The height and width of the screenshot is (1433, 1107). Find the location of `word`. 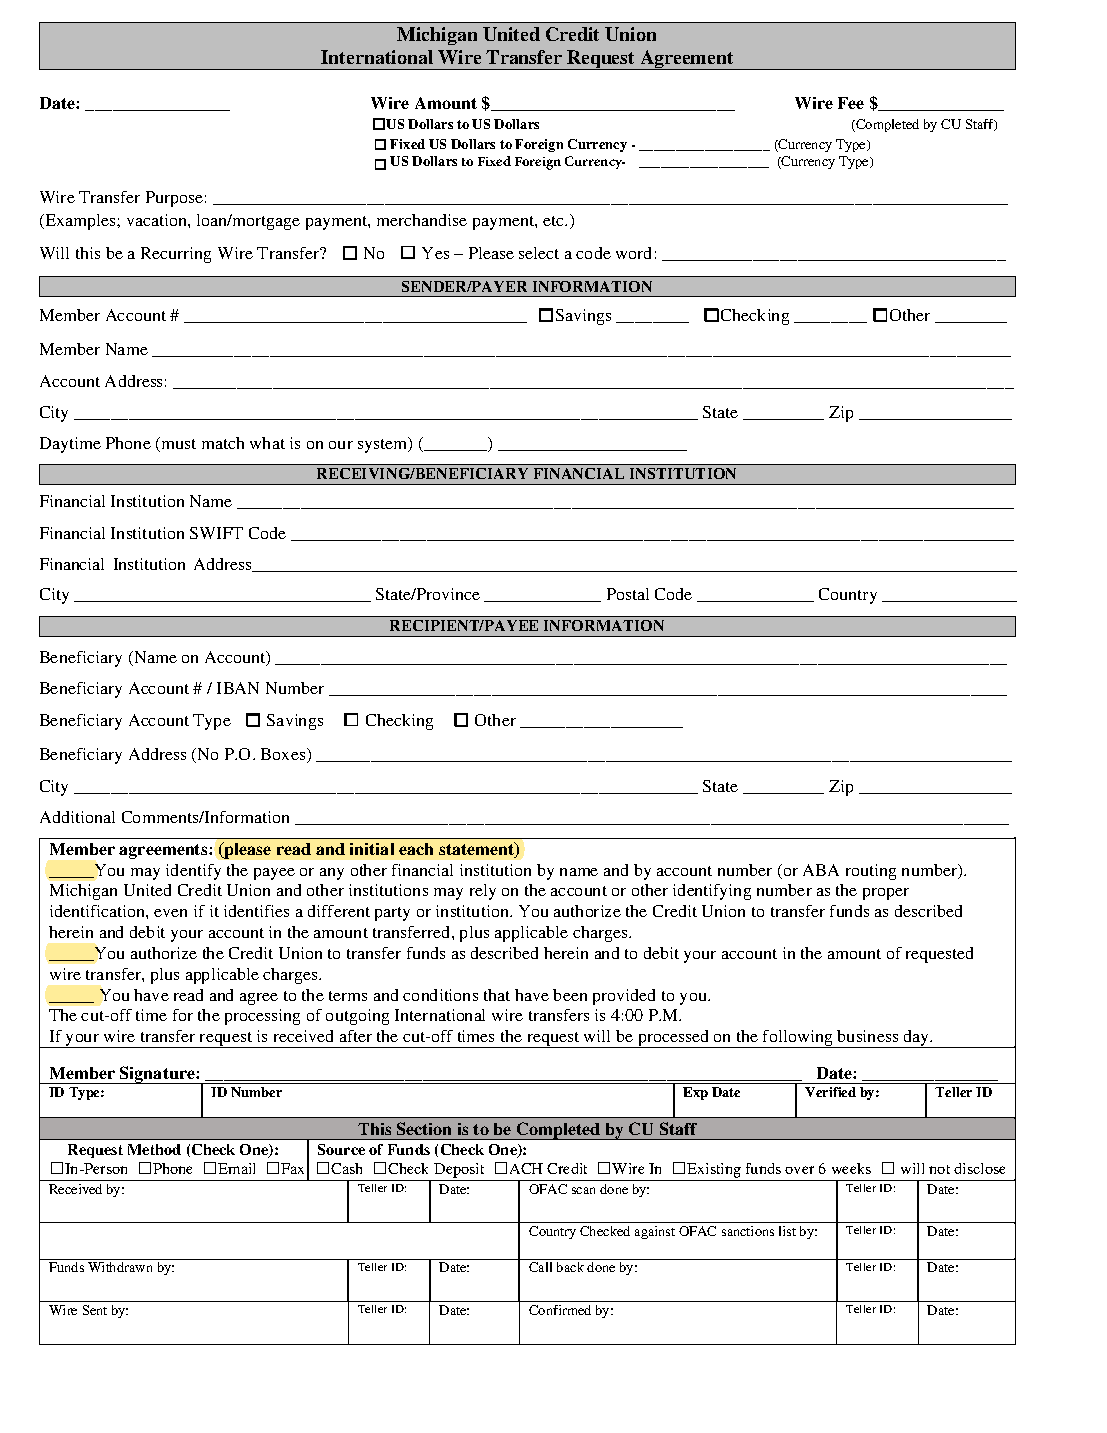

word is located at coordinates (633, 253).
